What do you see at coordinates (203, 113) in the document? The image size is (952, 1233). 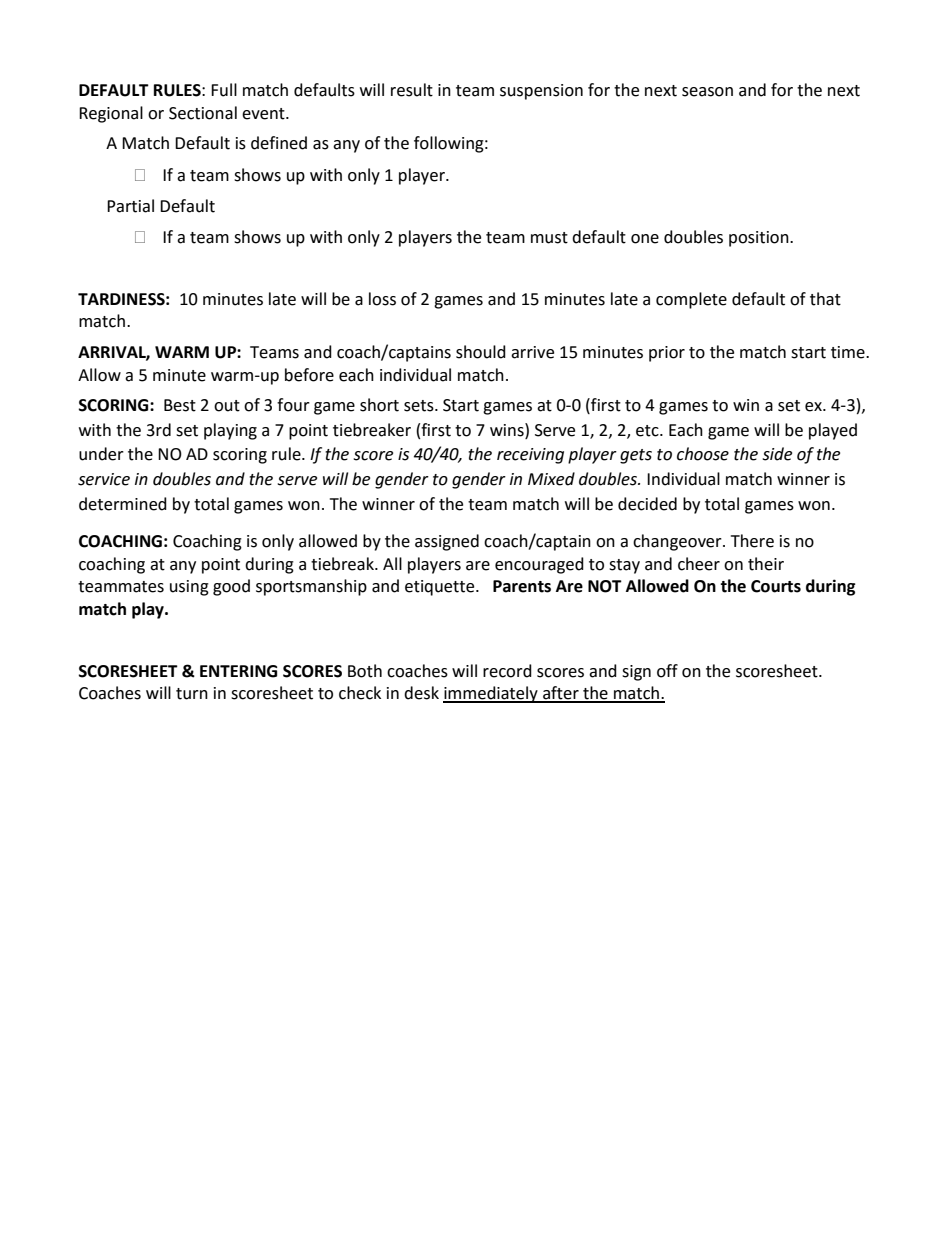 I see `Sectional` at bounding box center [203, 113].
